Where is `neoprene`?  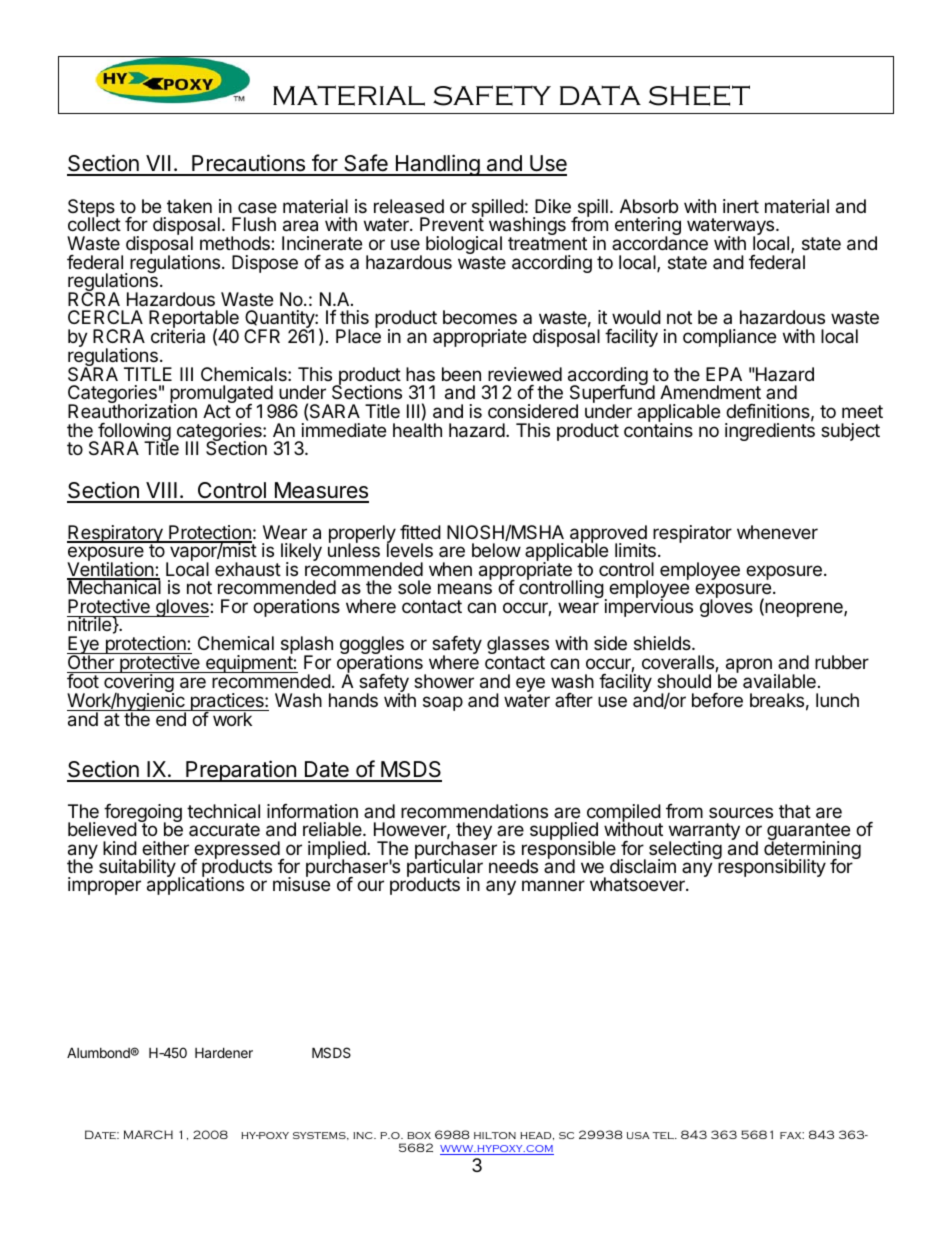 neoprene is located at coordinates (804, 609).
